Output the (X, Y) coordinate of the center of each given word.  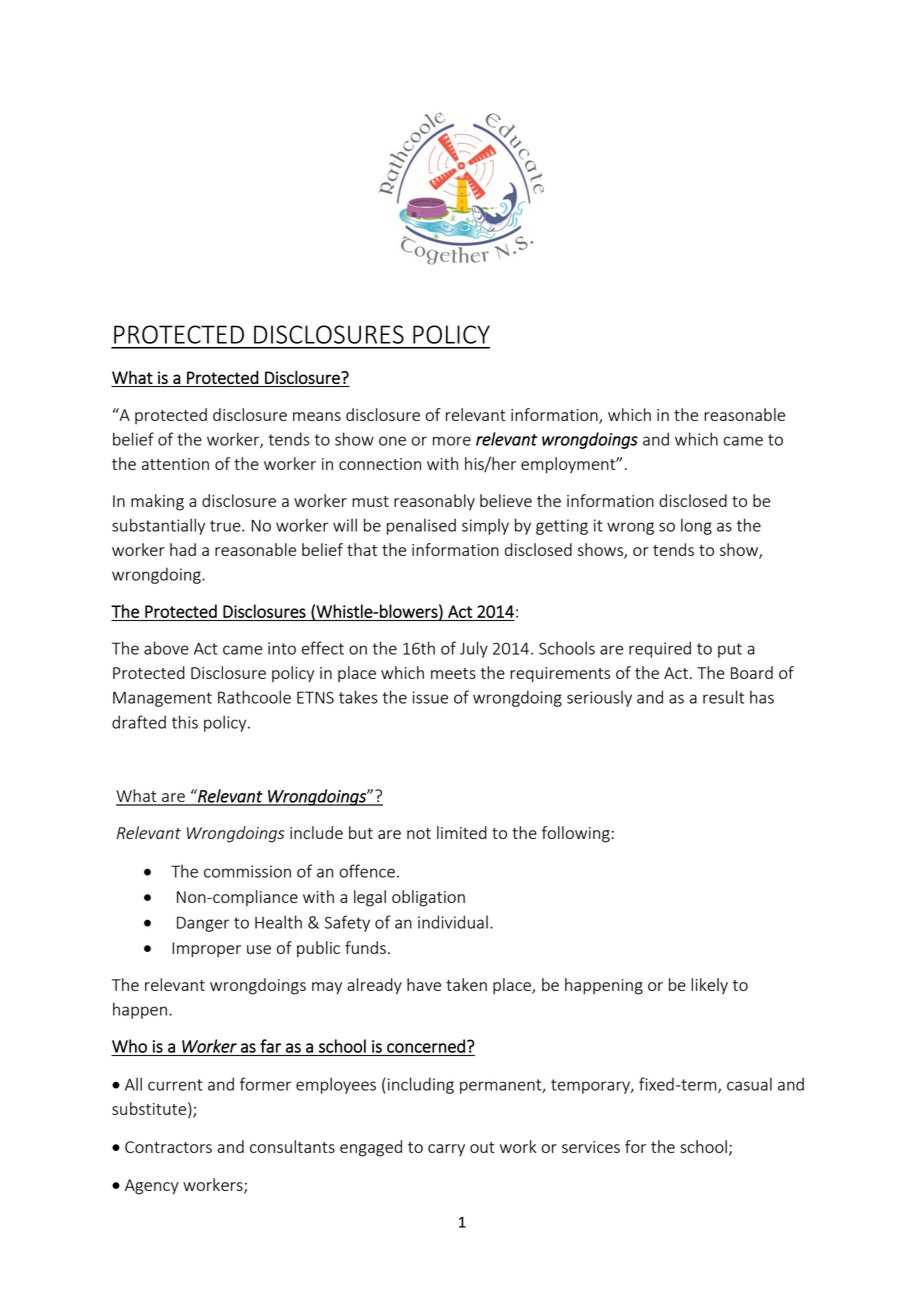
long (696, 526)
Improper (206, 950)
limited (462, 832)
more (452, 441)
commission (247, 871)
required (660, 649)
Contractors (168, 1147)
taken (466, 984)
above (166, 648)
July (474, 649)
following (576, 834)
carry (446, 1150)
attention (175, 464)
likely (709, 986)
